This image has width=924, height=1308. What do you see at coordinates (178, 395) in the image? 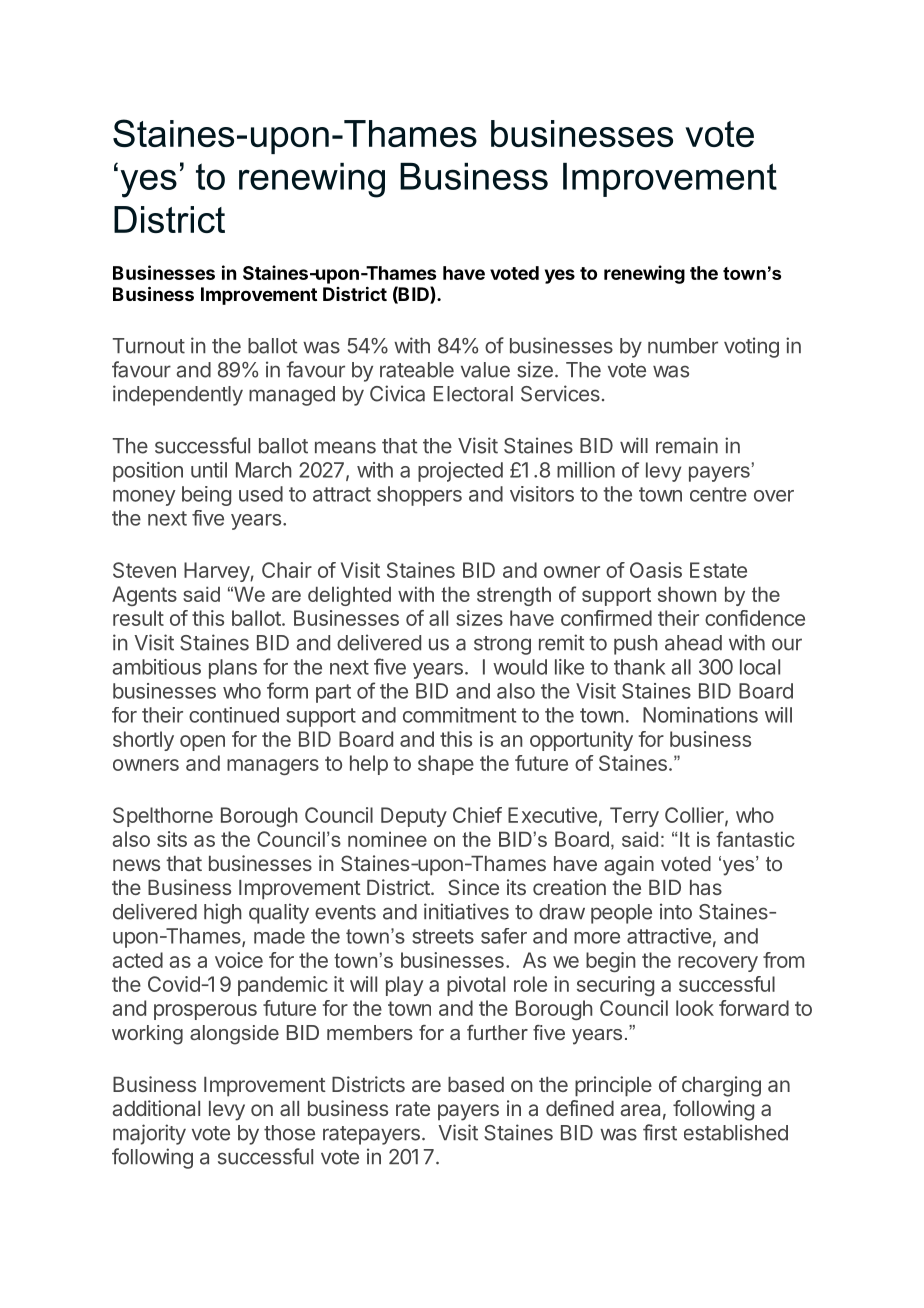
I see `independently` at bounding box center [178, 395].
